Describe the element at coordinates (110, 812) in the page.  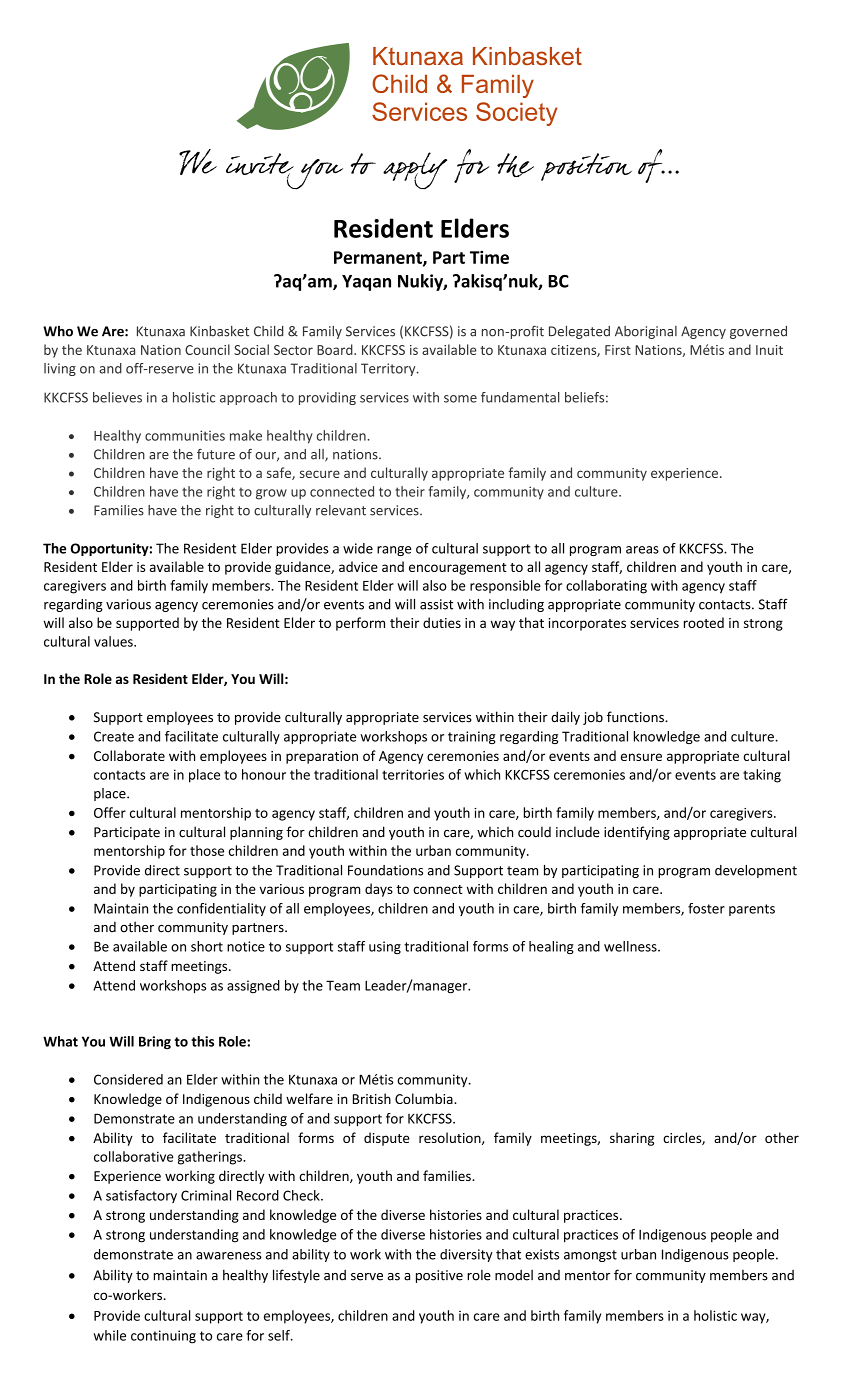
I see `Offer` at that location.
